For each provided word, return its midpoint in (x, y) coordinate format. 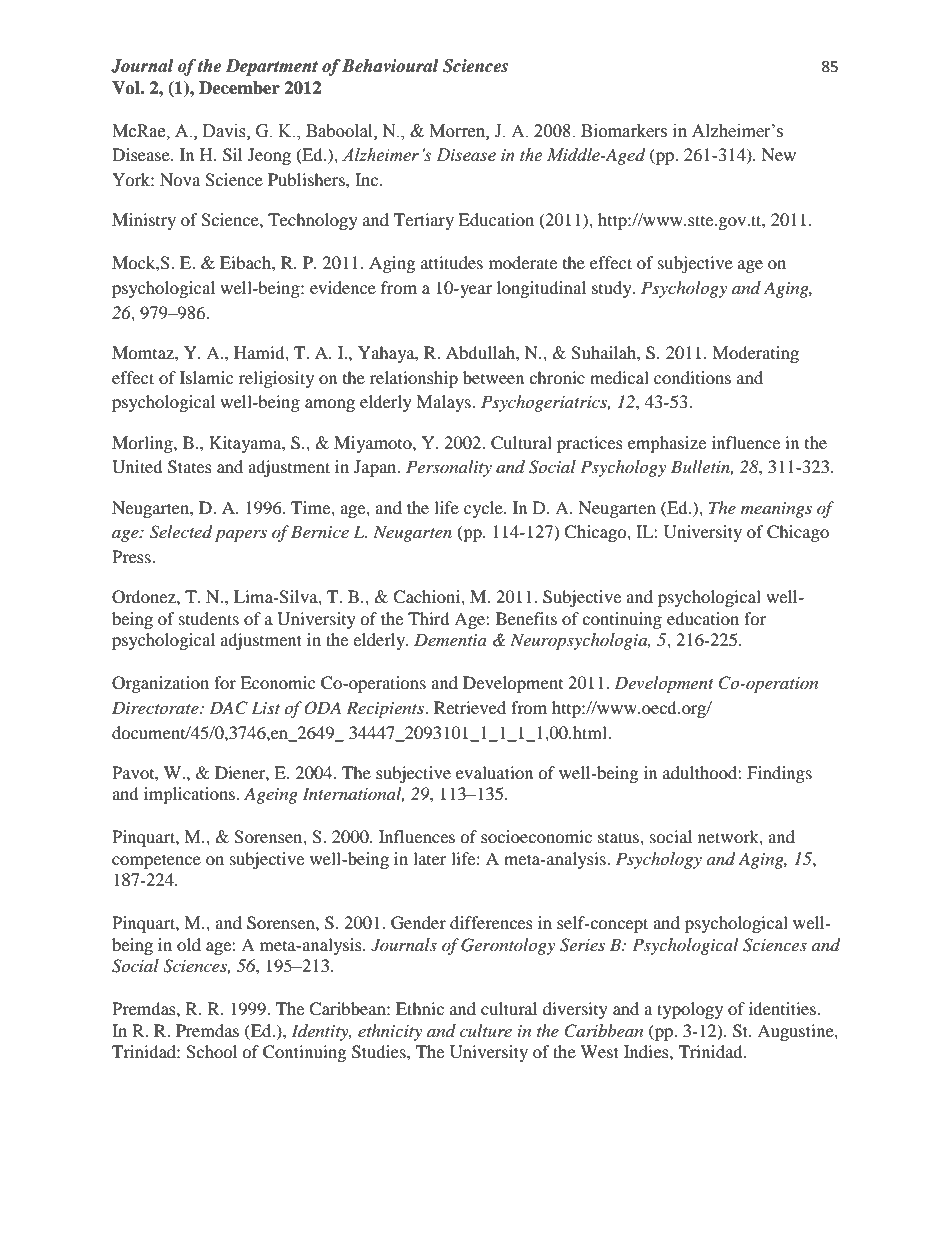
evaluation (494, 772)
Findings (779, 774)
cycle (484, 509)
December (239, 88)
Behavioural (390, 66)
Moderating (755, 354)
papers (241, 535)
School (211, 1052)
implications (191, 795)
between (493, 377)
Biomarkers (624, 131)
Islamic (206, 377)
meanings (776, 510)
